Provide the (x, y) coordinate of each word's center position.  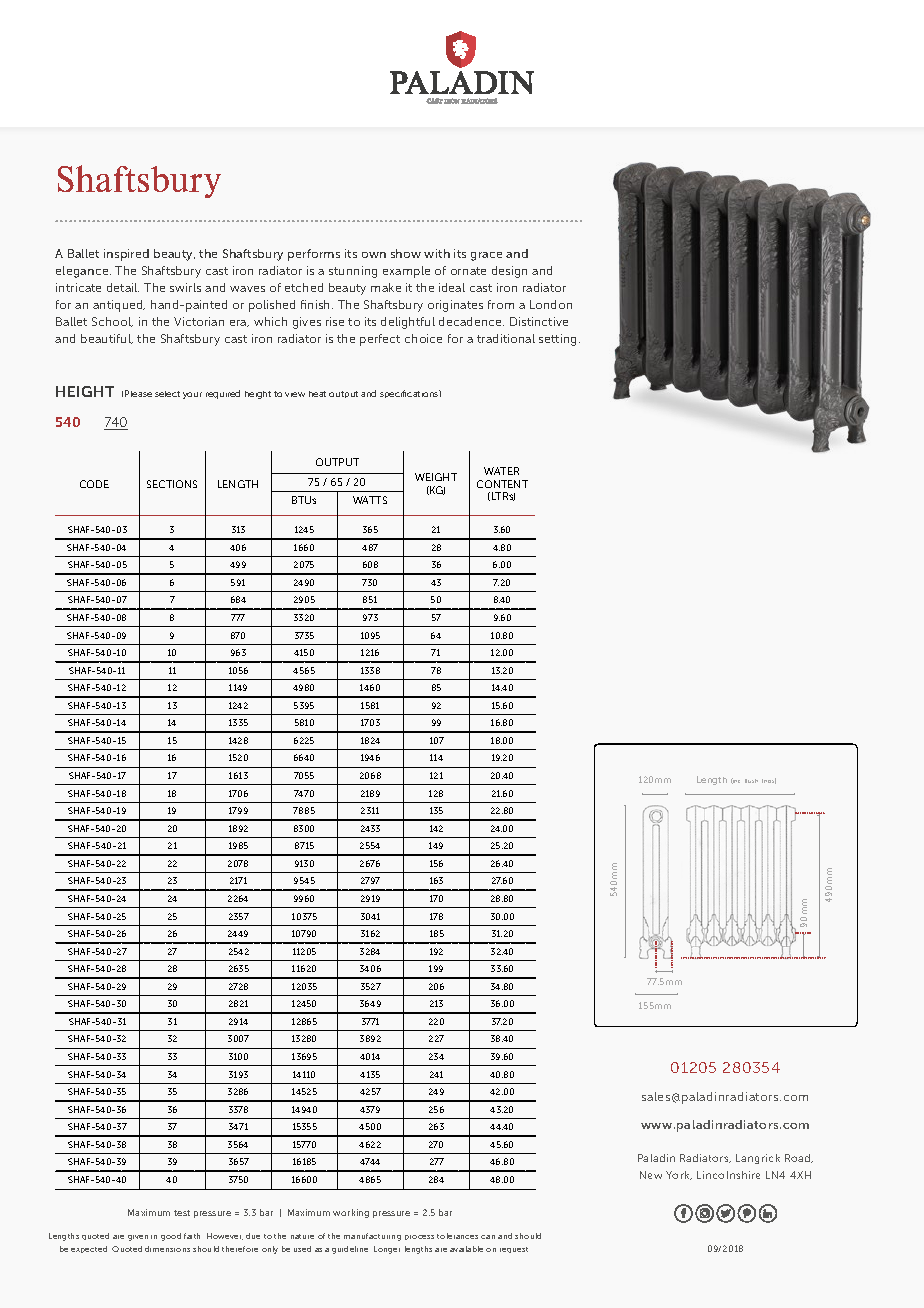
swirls (185, 287)
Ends (769, 781)
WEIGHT (436, 477)
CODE (94, 484)
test (182, 1213)
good (171, 1237)
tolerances (457, 1236)
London (551, 304)
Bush (751, 781)
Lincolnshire (728, 1175)
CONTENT (502, 484)
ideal (452, 287)
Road (799, 1158)
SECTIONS (172, 484)
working (351, 1213)
